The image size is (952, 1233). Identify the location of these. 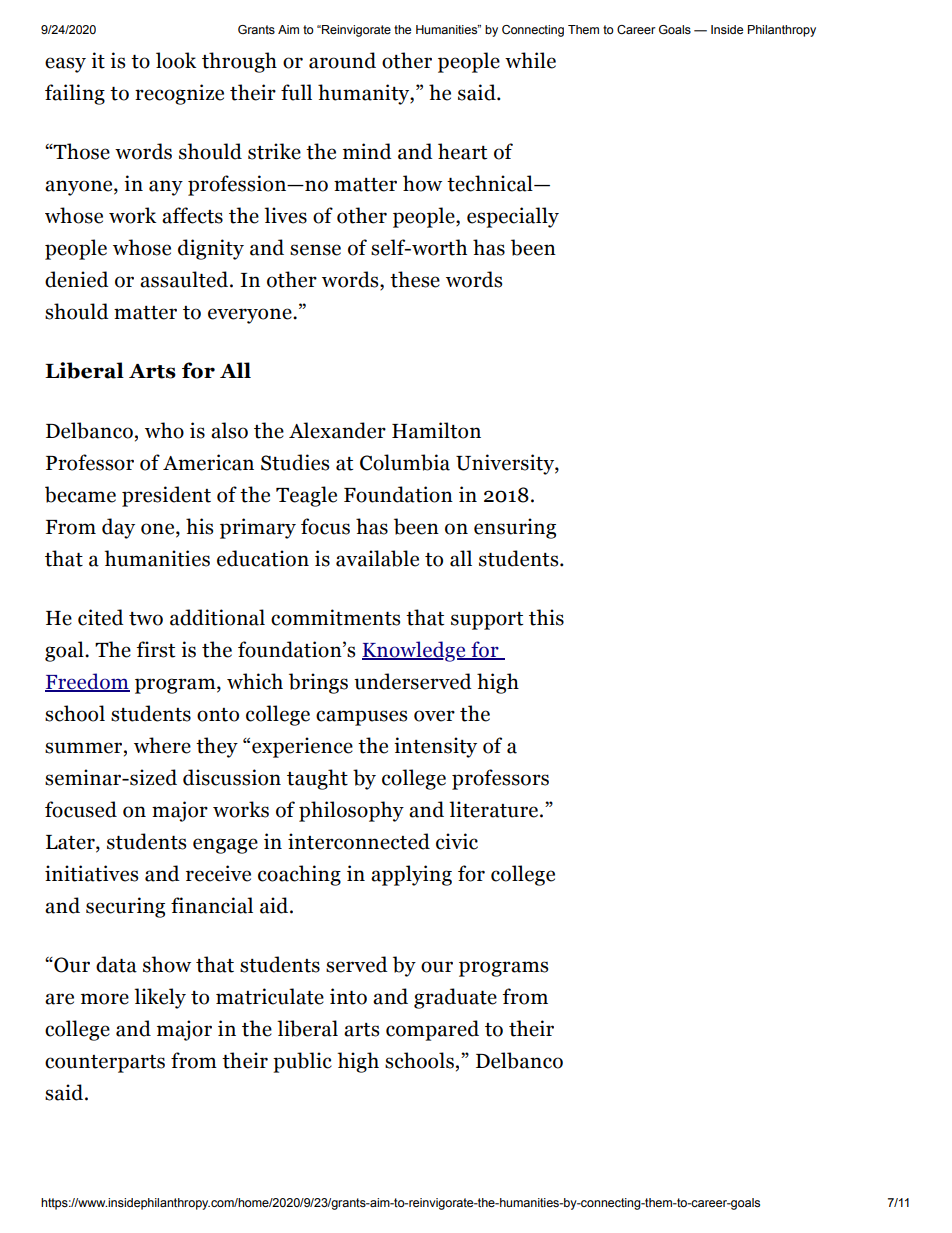
(415, 279).
